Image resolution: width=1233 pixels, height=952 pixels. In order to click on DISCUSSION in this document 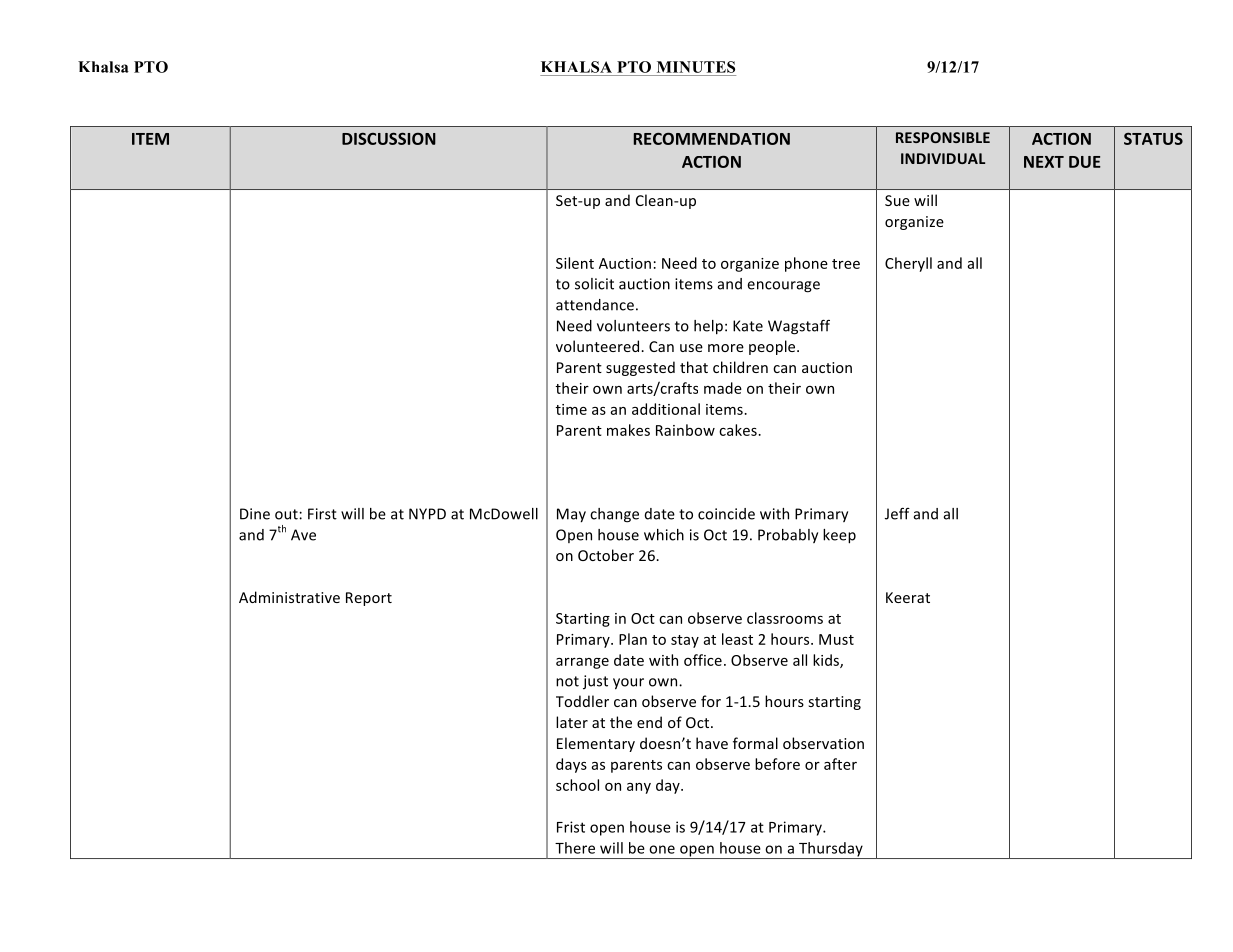, I will do `click(389, 138)`.
